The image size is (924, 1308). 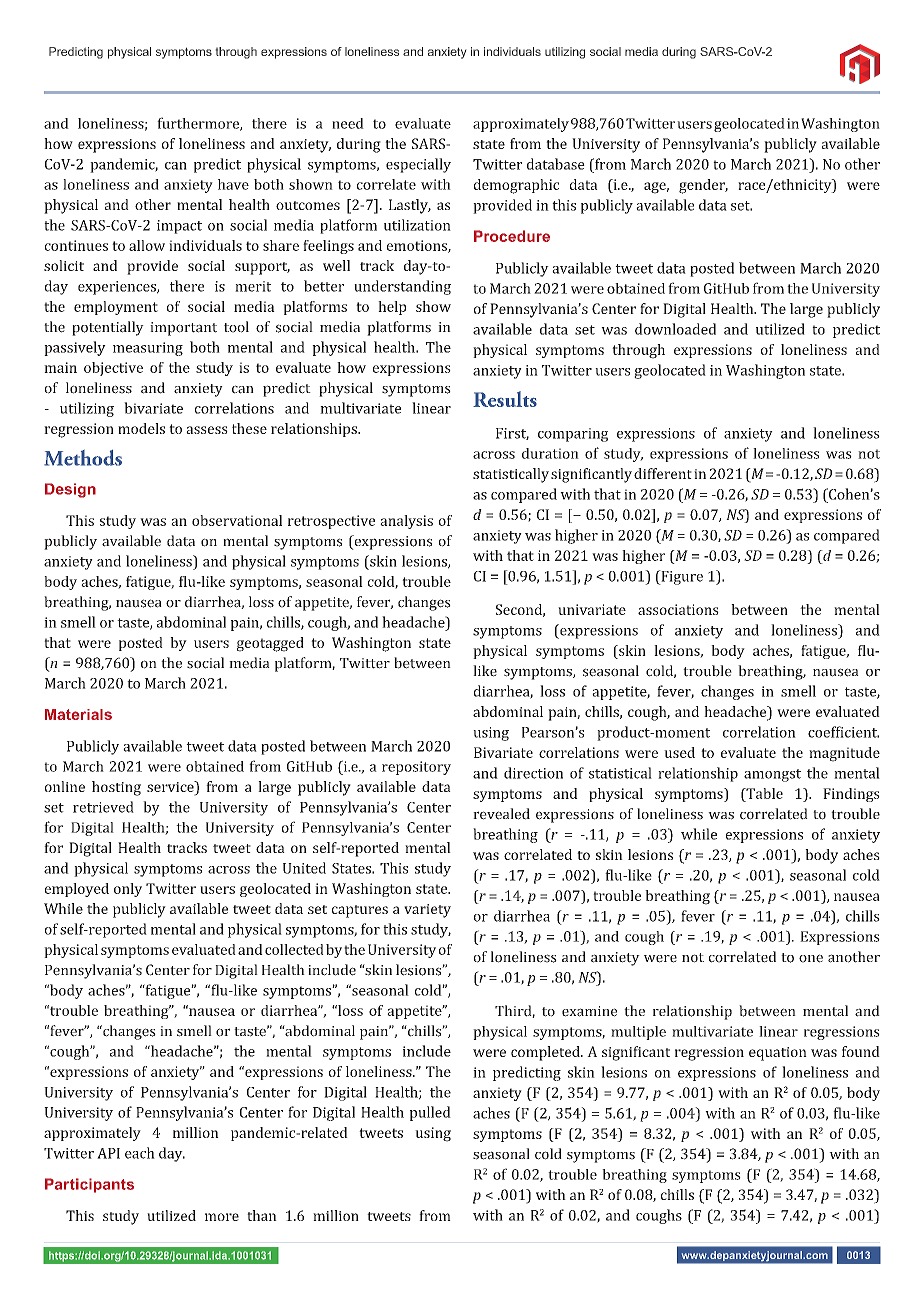 I want to click on each, so click(x=140, y=1153).
